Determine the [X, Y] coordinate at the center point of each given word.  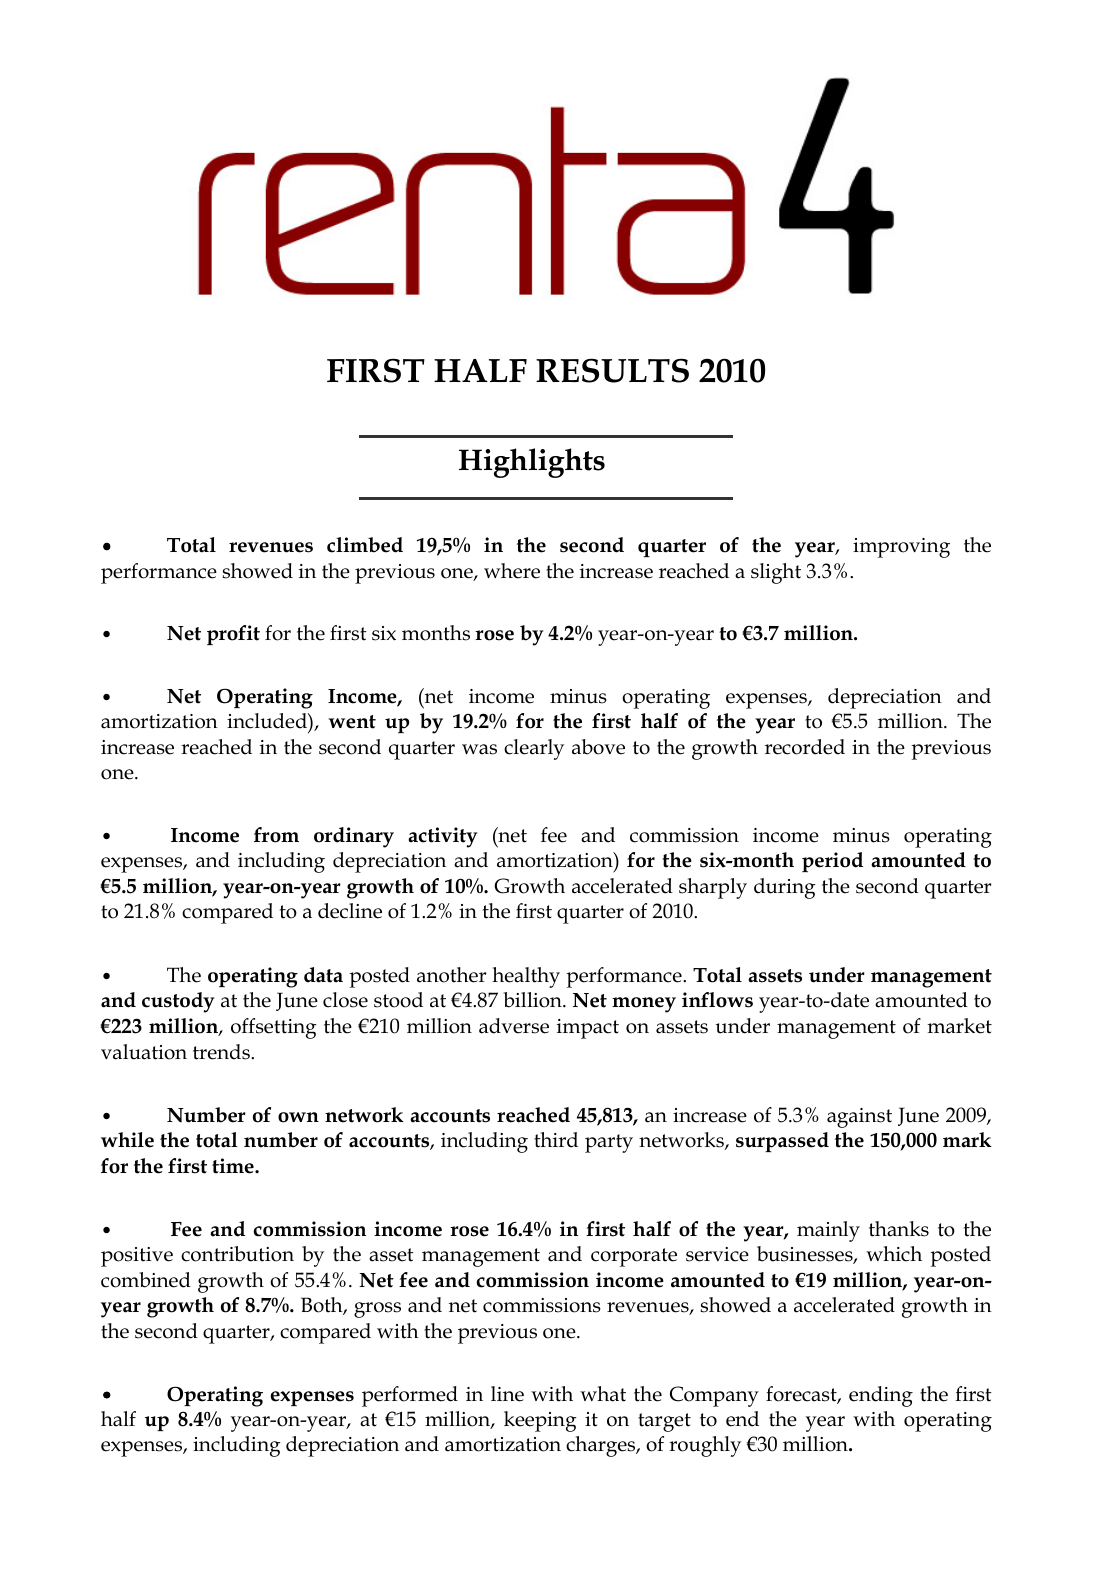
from [276, 835]
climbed [365, 545]
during [785, 888]
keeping [540, 1421]
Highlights [532, 463]
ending [881, 1396]
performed [410, 1396]
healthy [526, 977]
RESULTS [612, 370]
